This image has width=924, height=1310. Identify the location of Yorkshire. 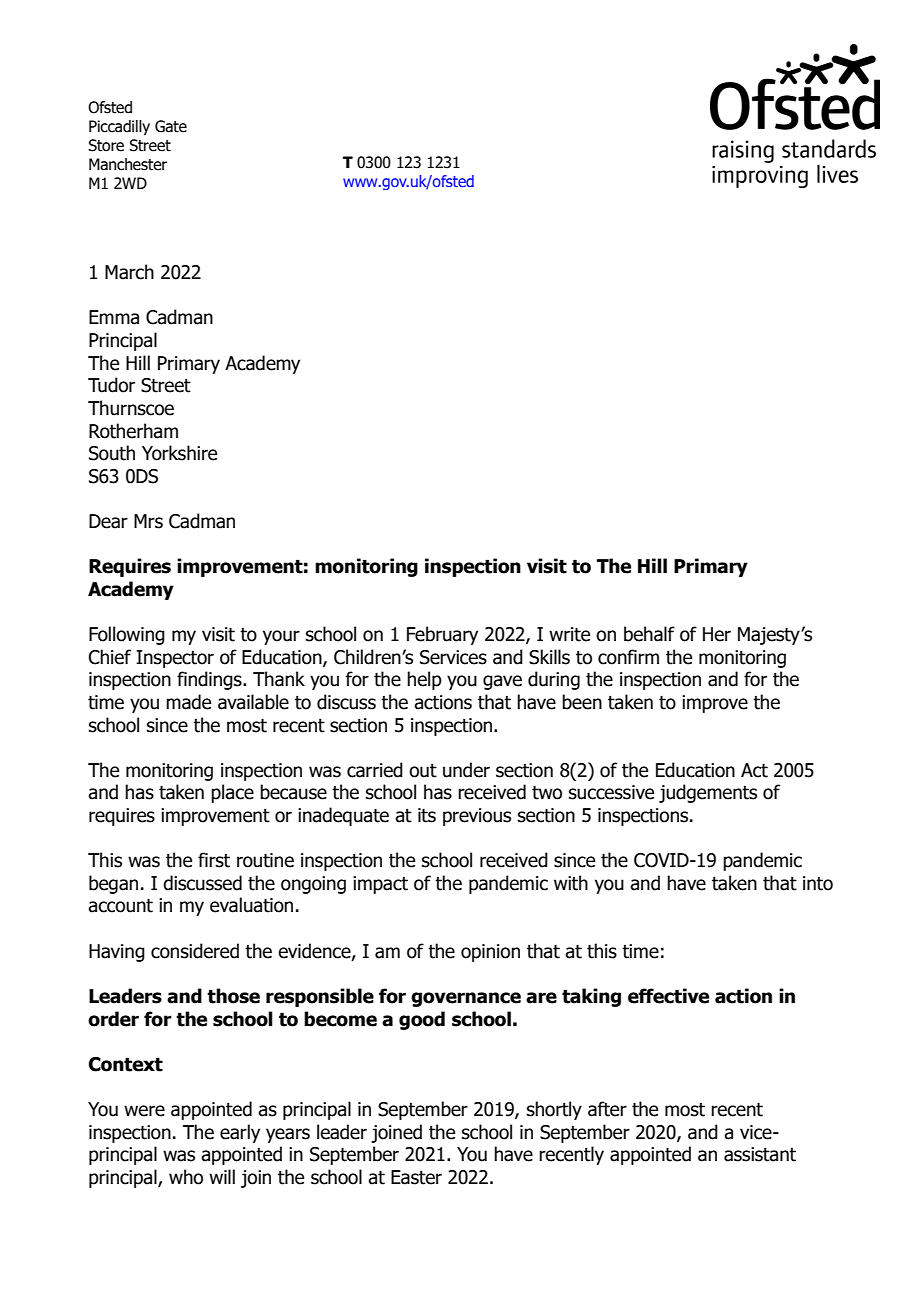
(179, 453).
